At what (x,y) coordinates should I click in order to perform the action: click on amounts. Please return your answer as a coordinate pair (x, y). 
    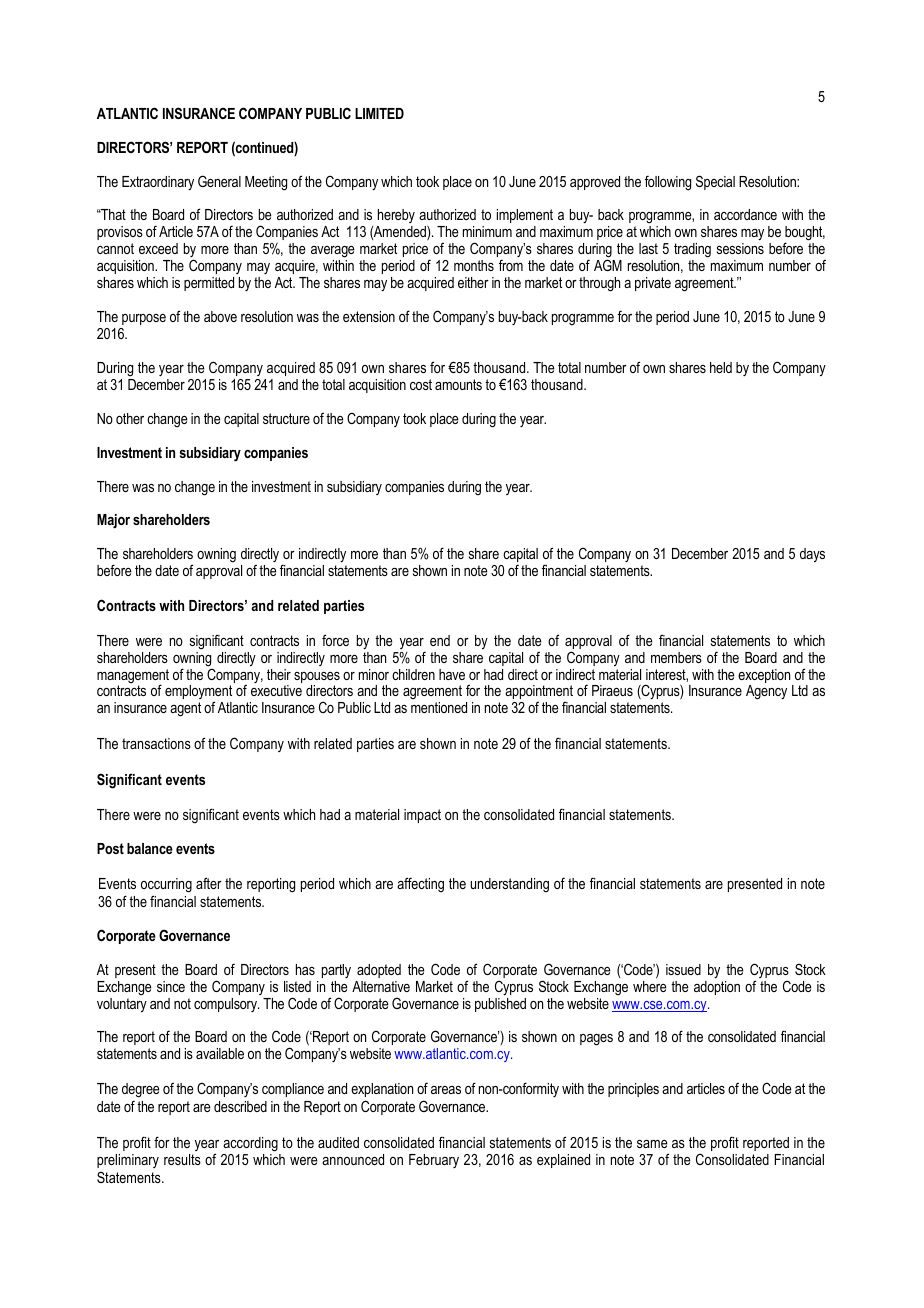
    Looking at the image, I should click on (458, 384).
